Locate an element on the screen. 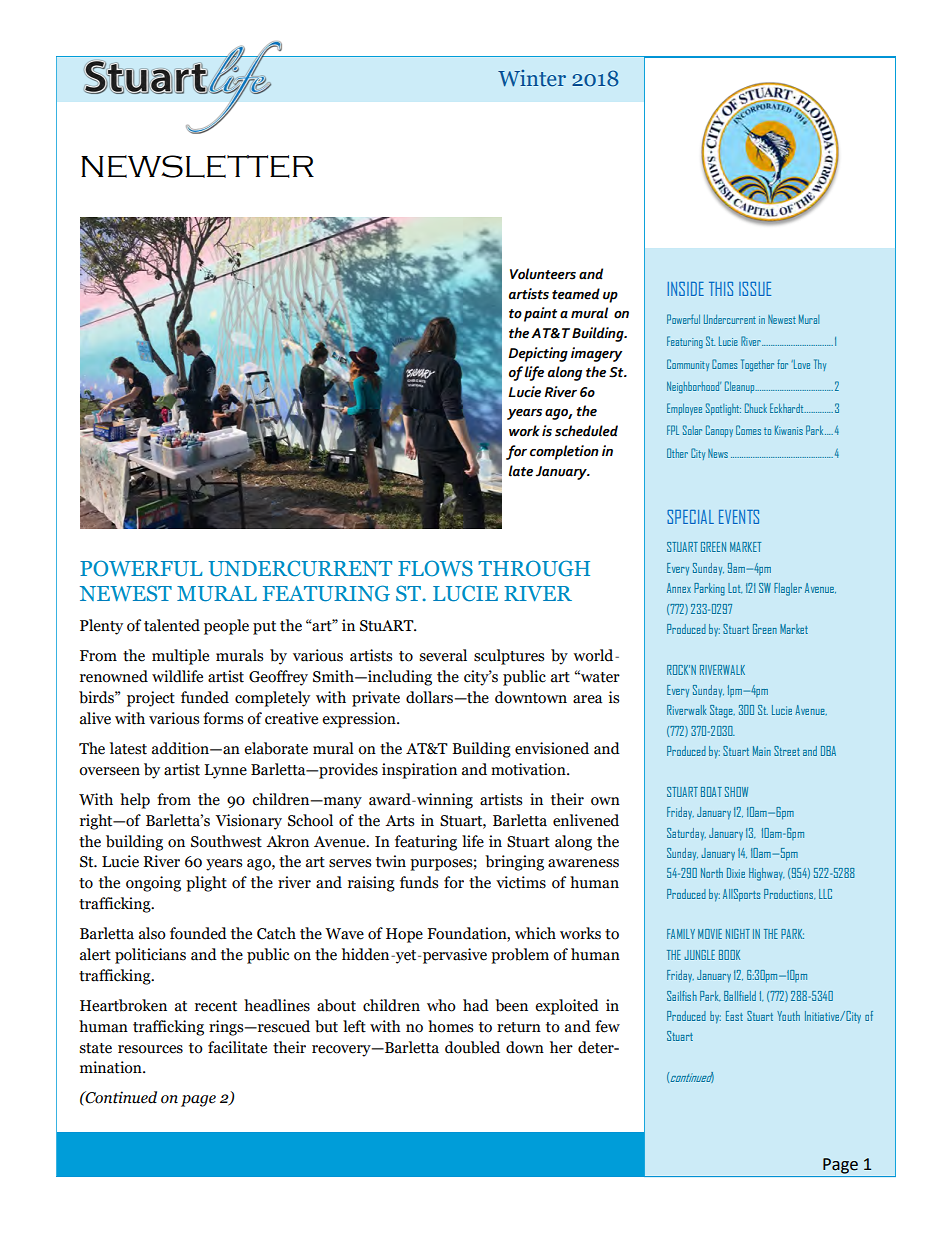 The image size is (952, 1233). Volunteers is located at coordinates (543, 274).
